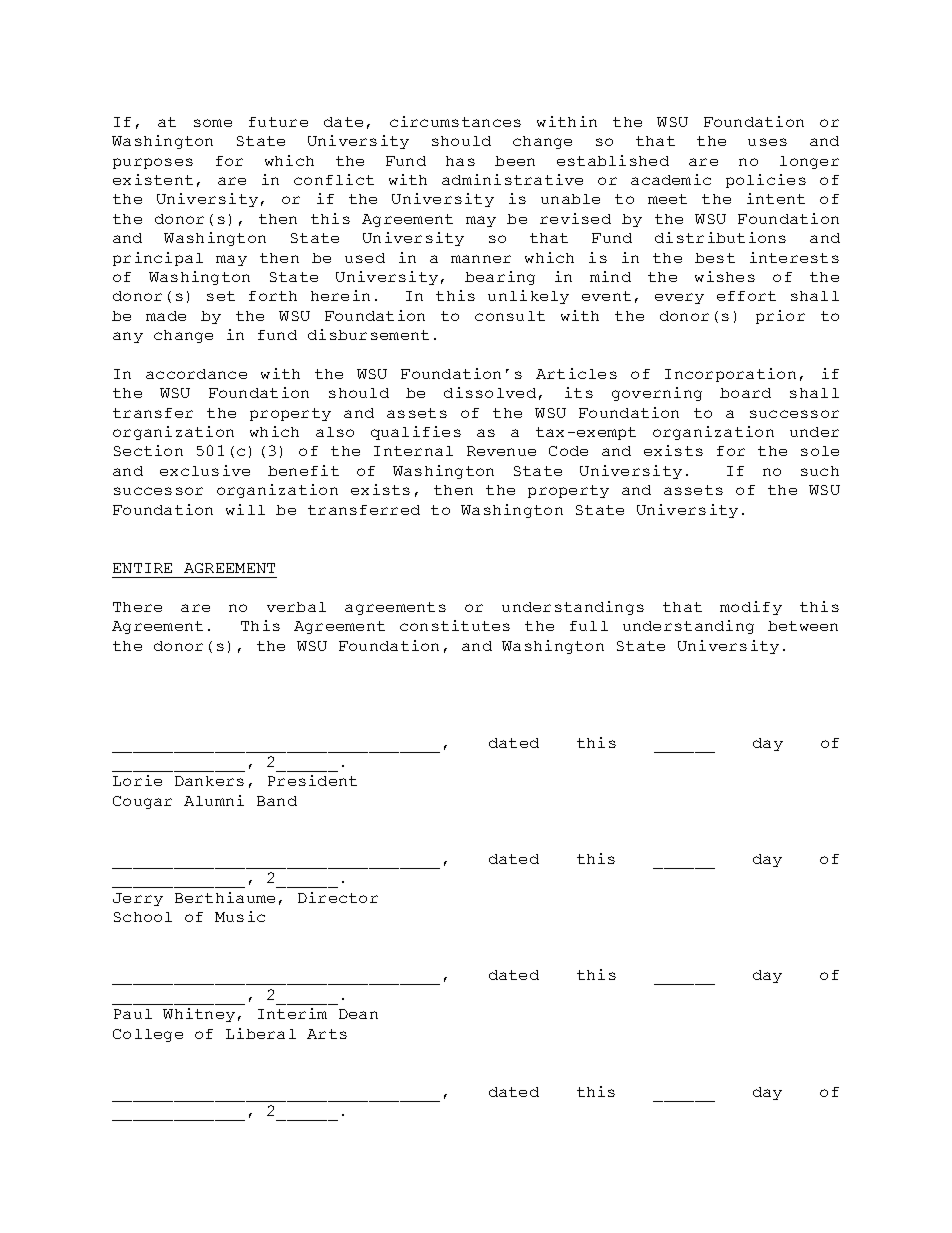 Image resolution: width=952 pixels, height=1233 pixels. What do you see at coordinates (142, 568) in the screenshot?
I see `ENTIRE` at bounding box center [142, 568].
